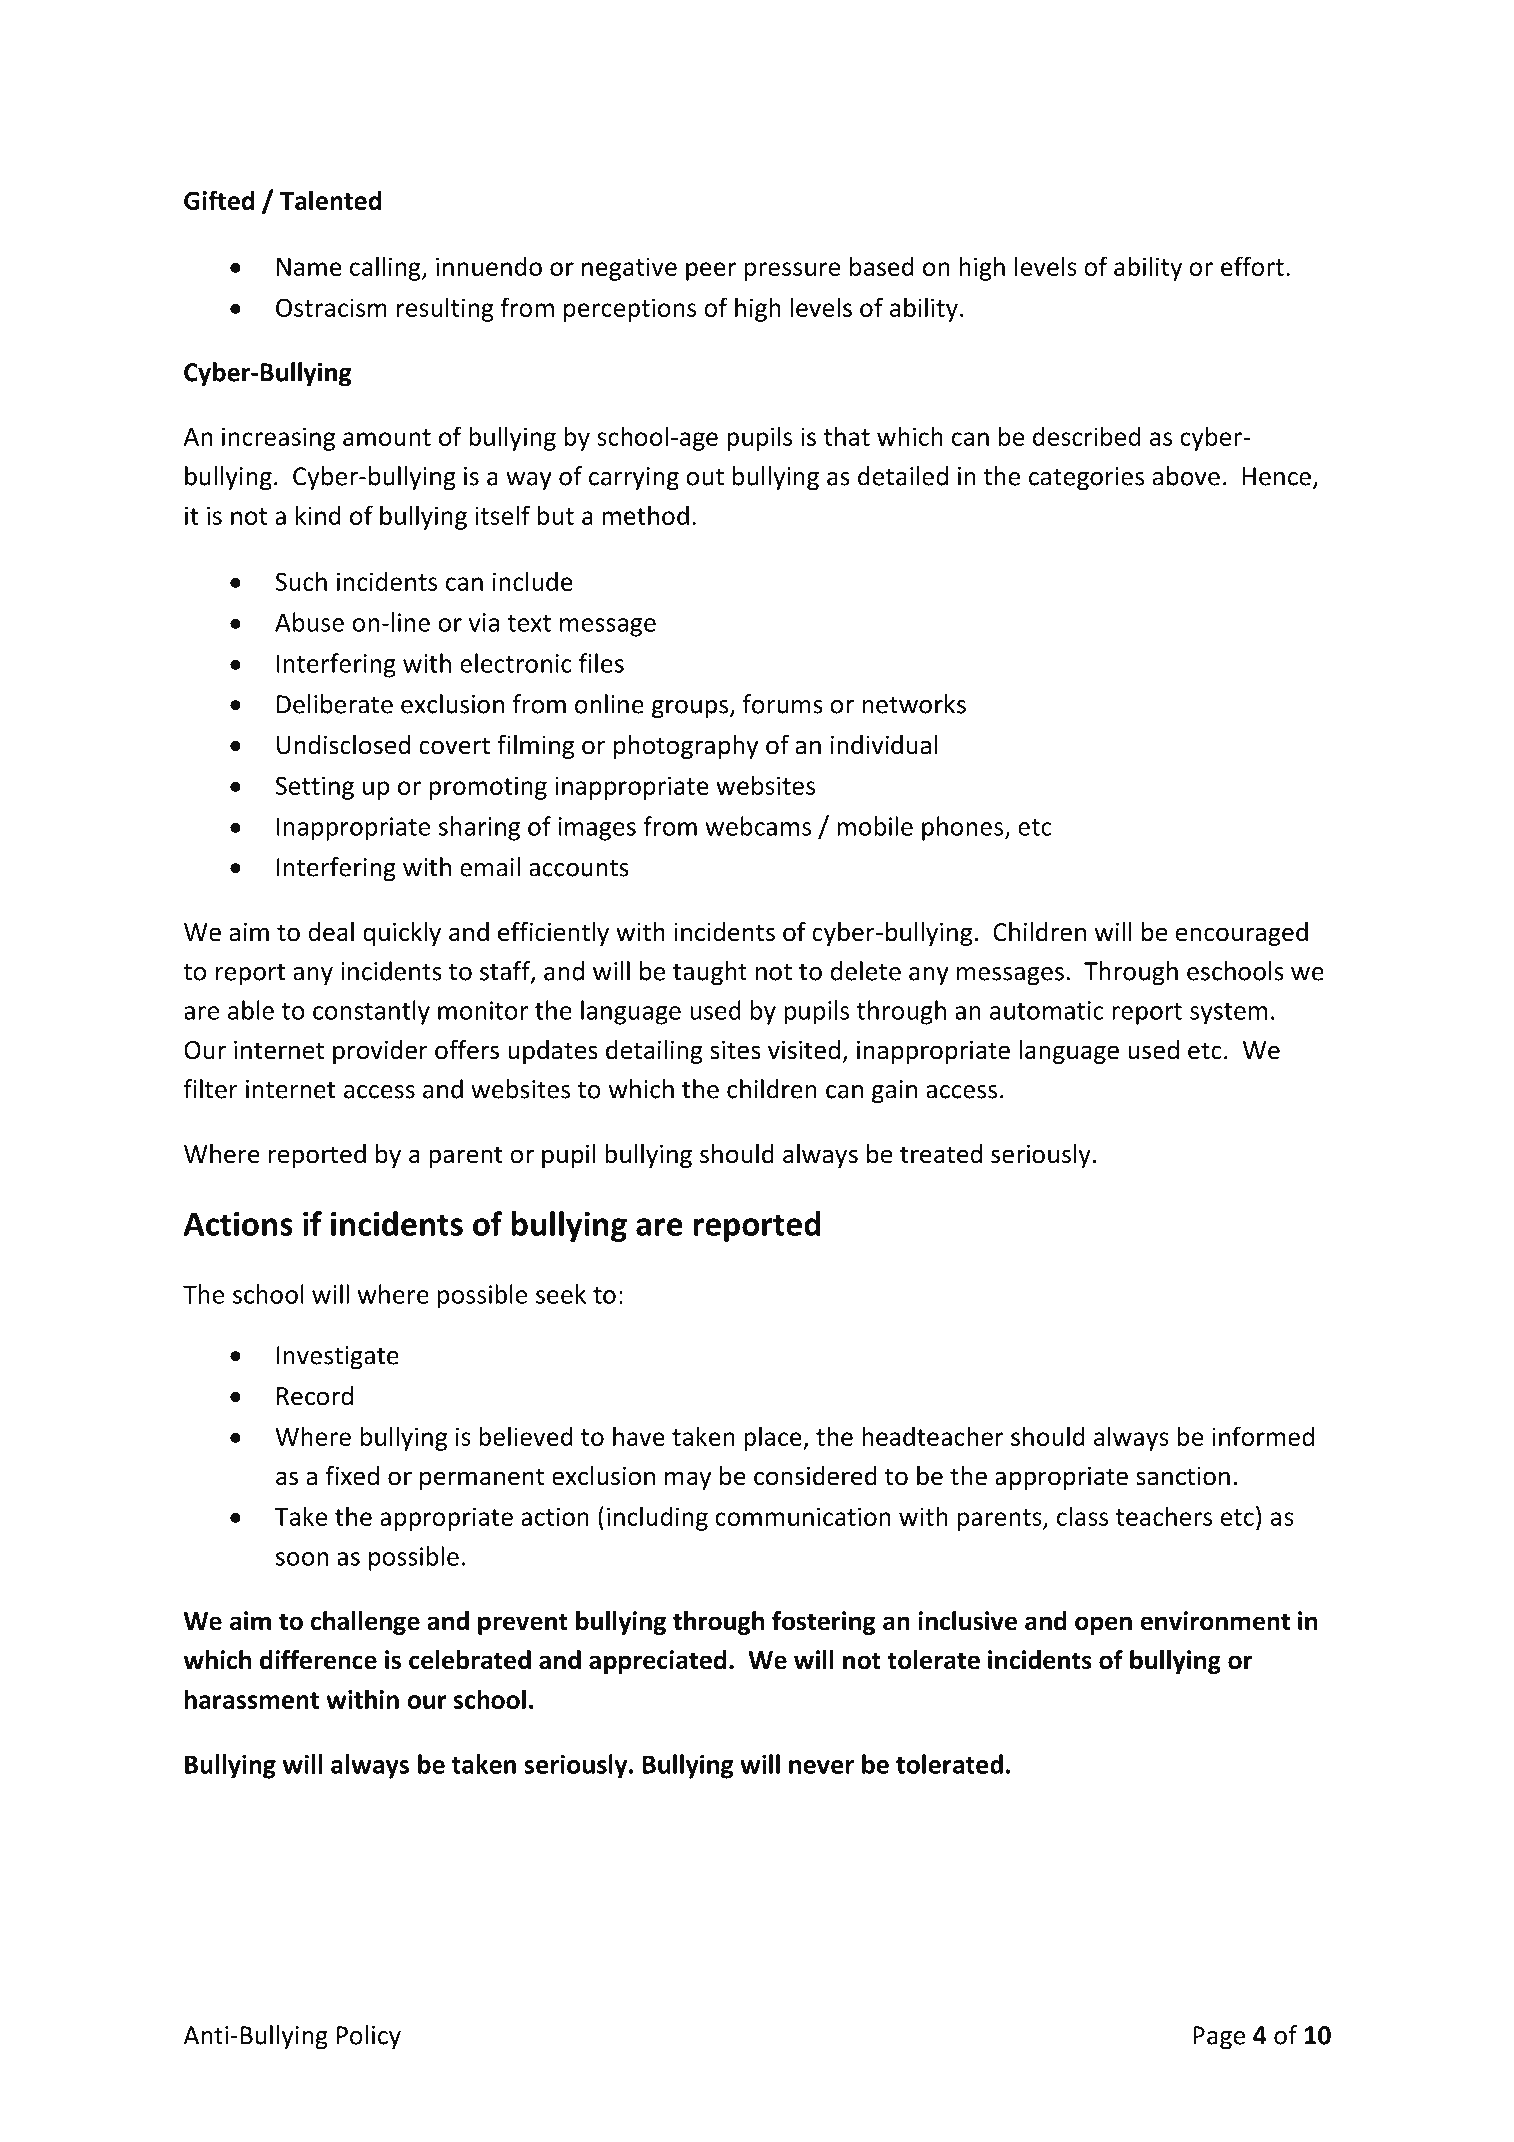 This screenshot has width=1514, height=2142. I want to click on Policy, so click(369, 2037).
